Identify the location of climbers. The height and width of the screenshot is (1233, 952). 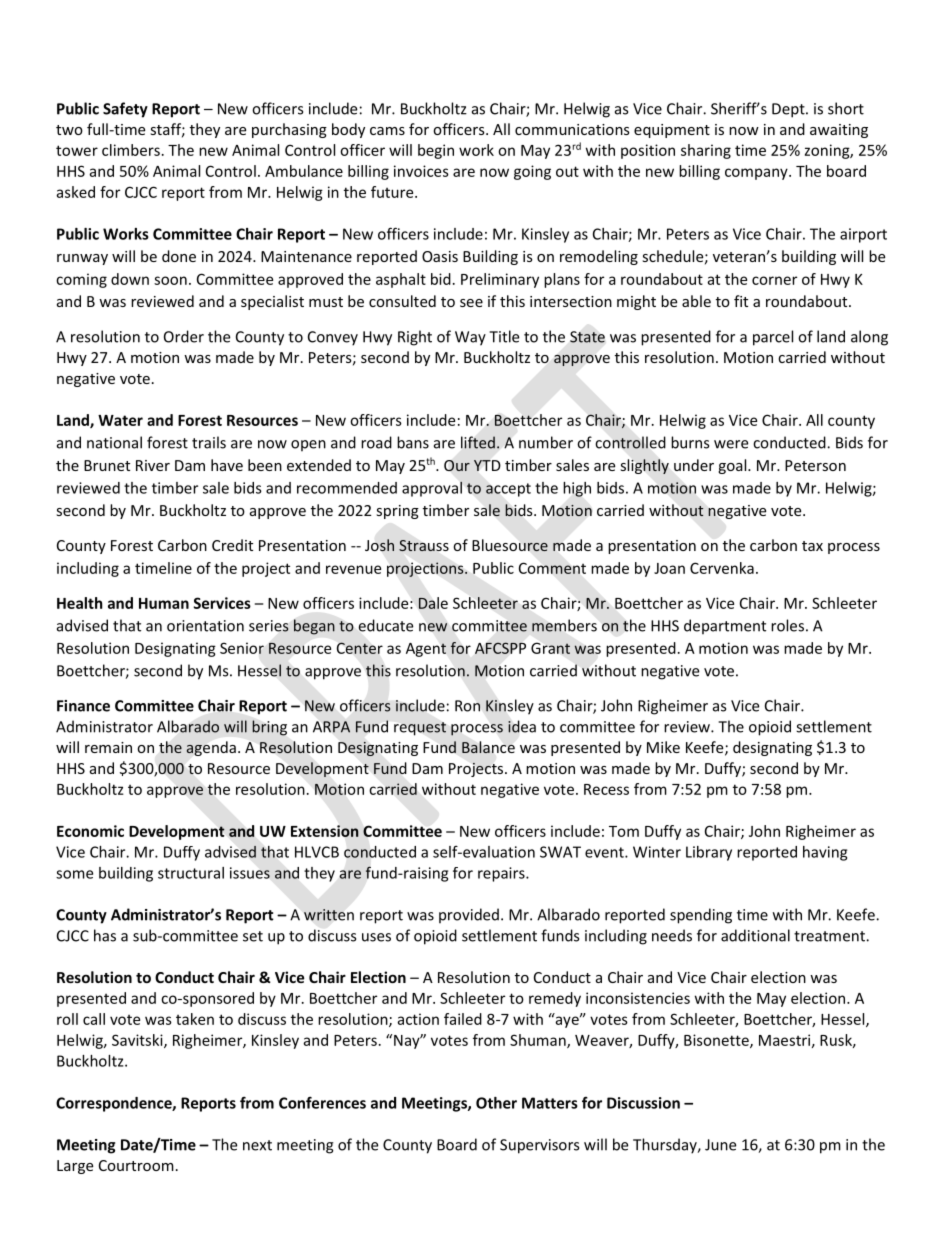
(131, 150).
